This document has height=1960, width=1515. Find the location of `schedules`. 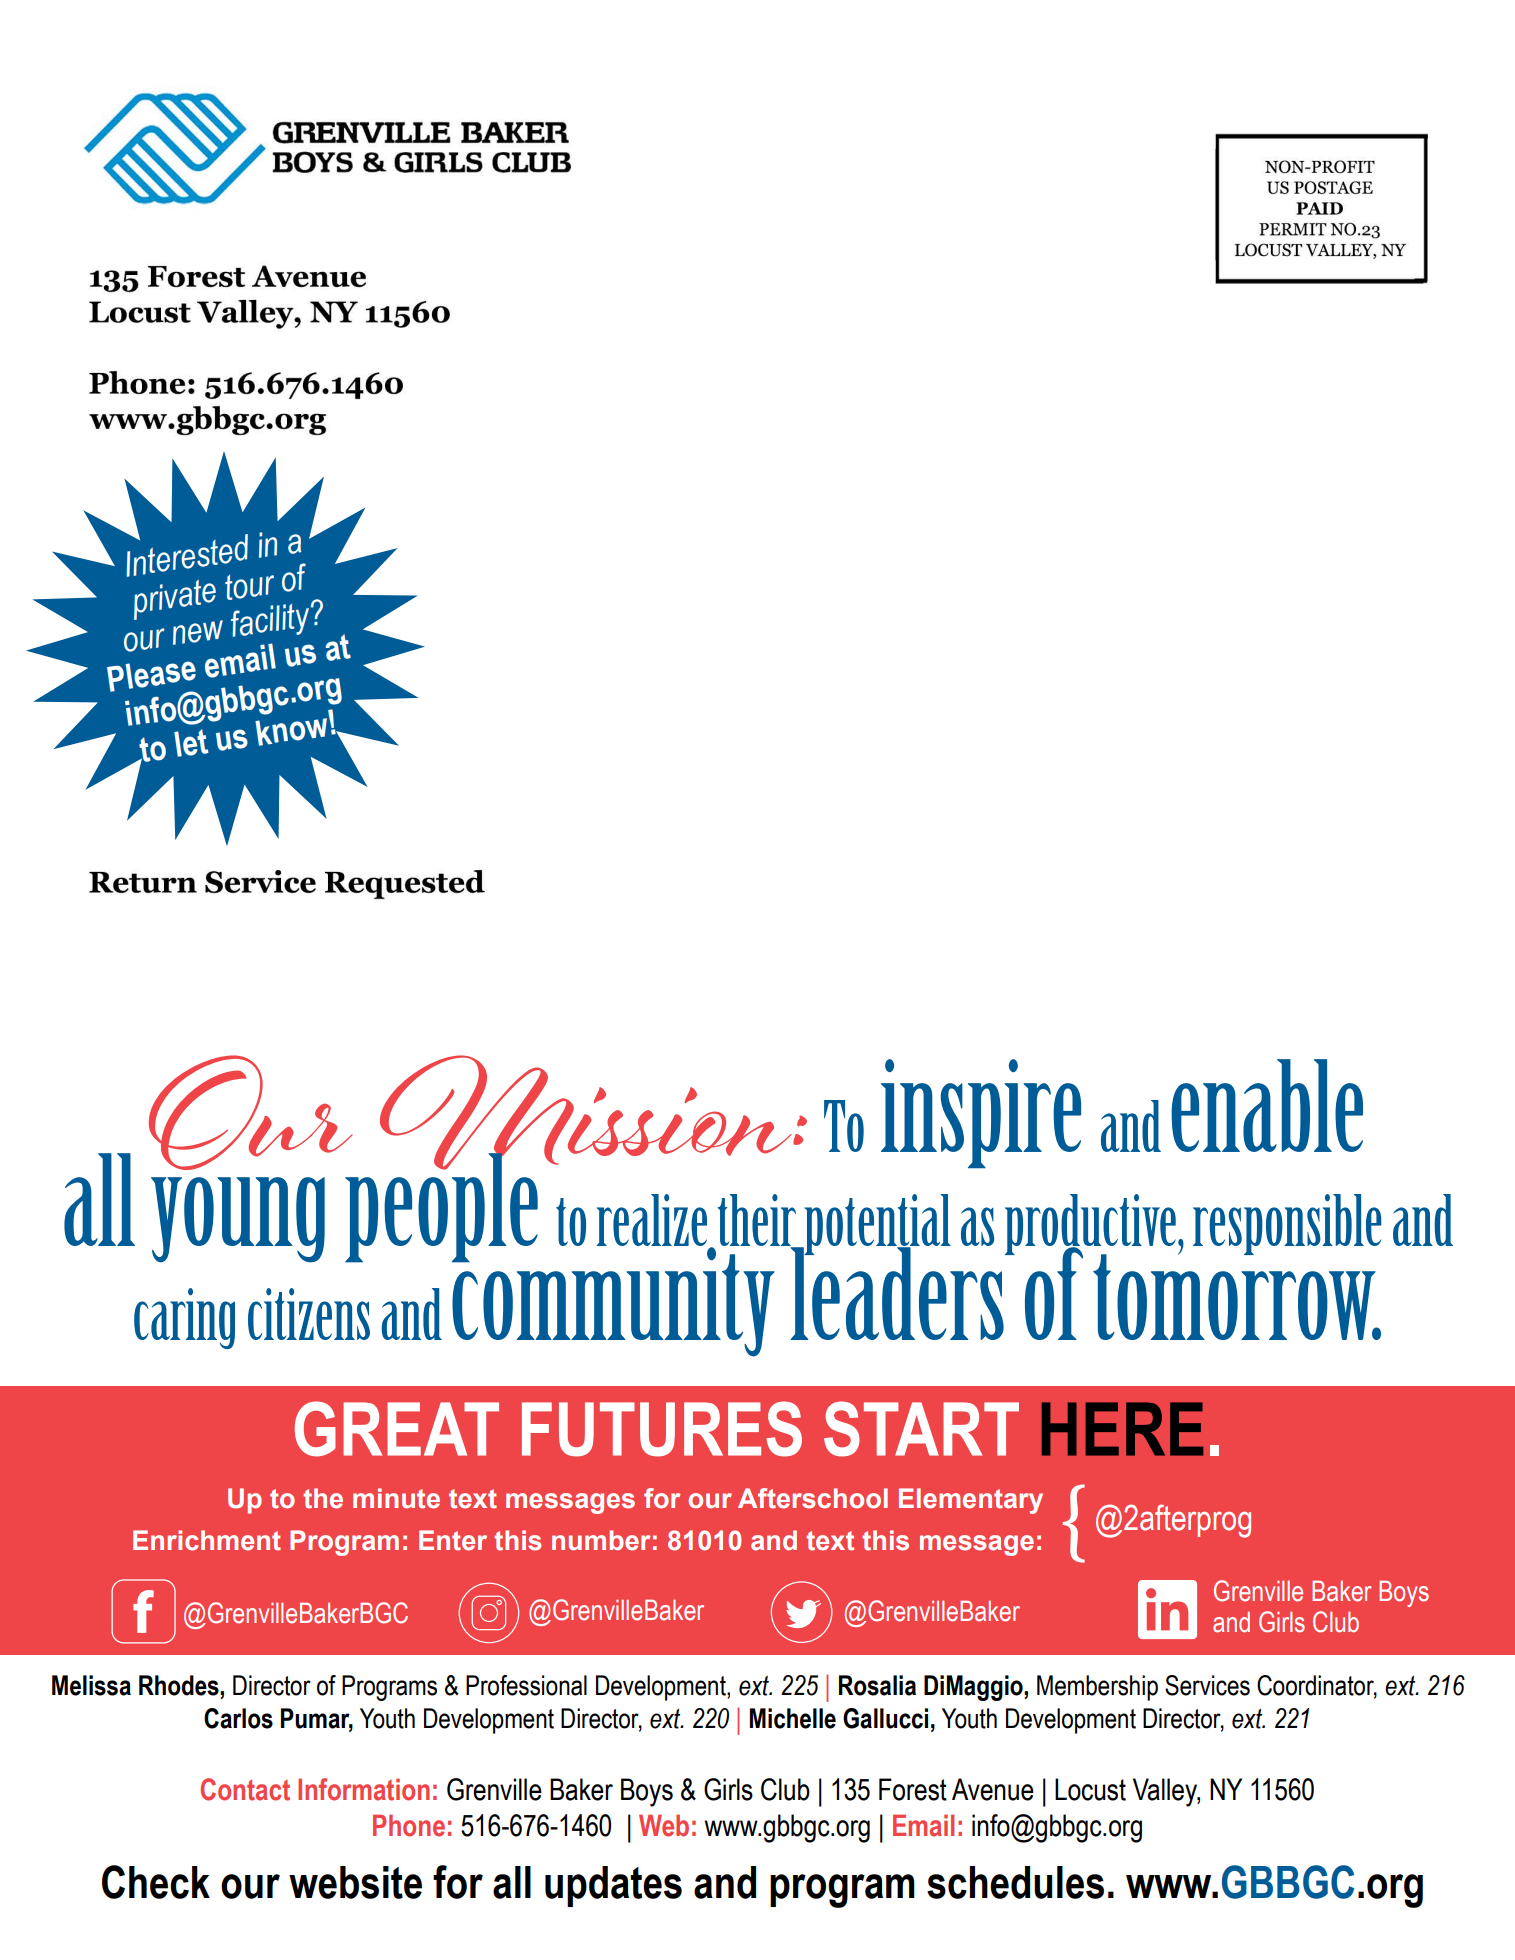

schedules is located at coordinates (1015, 1882).
